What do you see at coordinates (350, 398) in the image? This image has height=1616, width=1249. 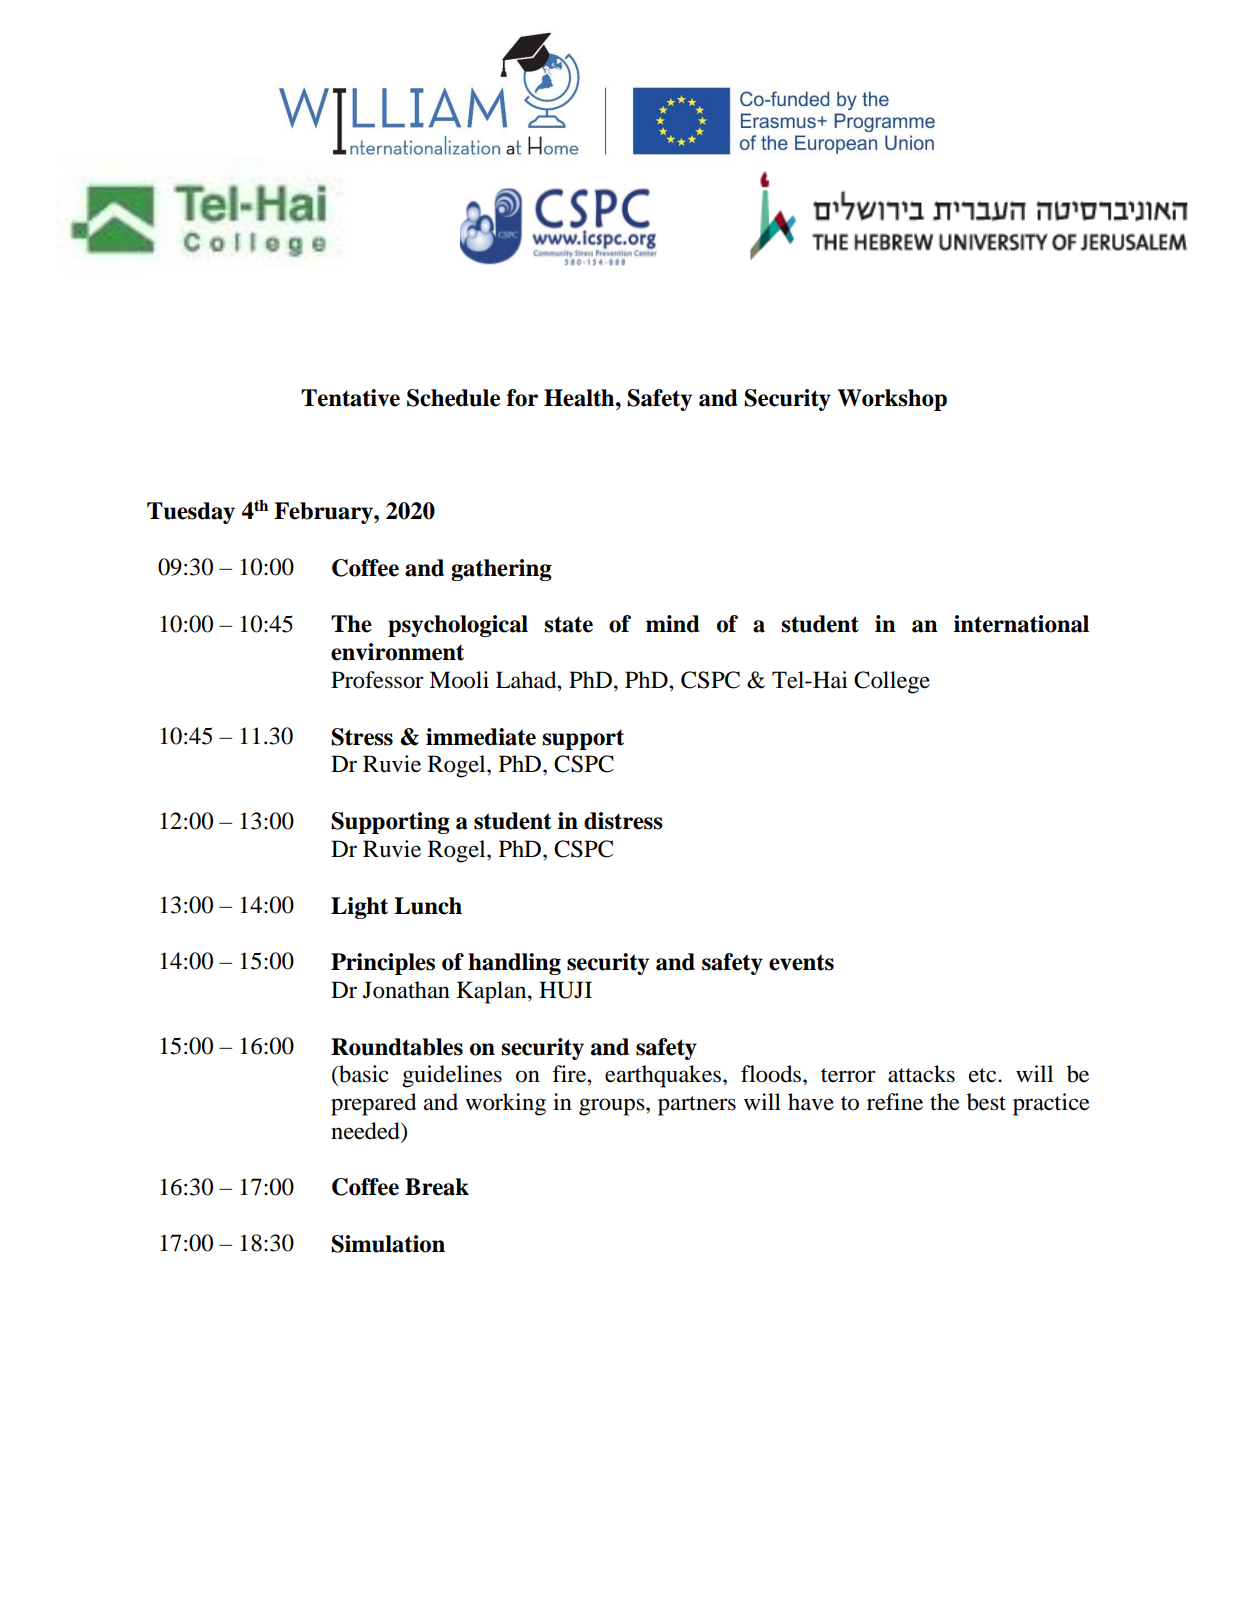 I see `Tentative` at bounding box center [350, 398].
